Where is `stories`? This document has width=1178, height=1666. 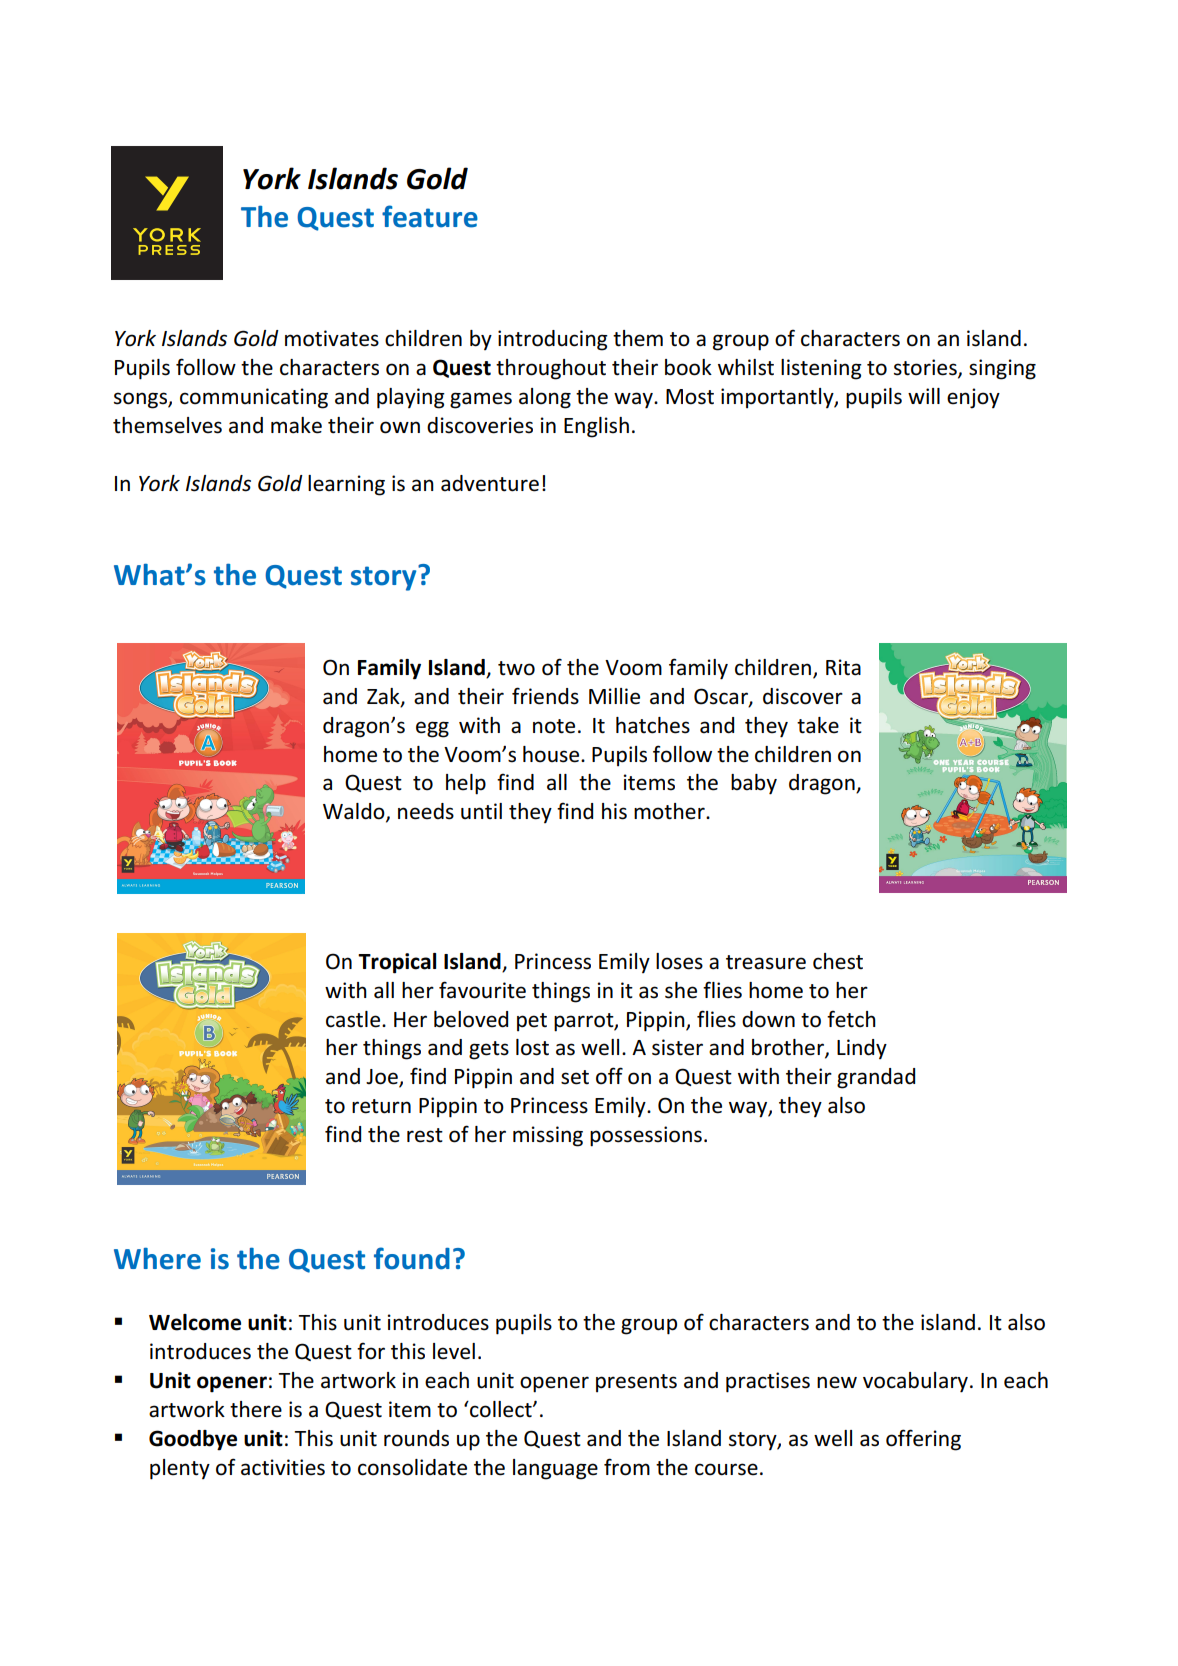 stories is located at coordinates (926, 368).
